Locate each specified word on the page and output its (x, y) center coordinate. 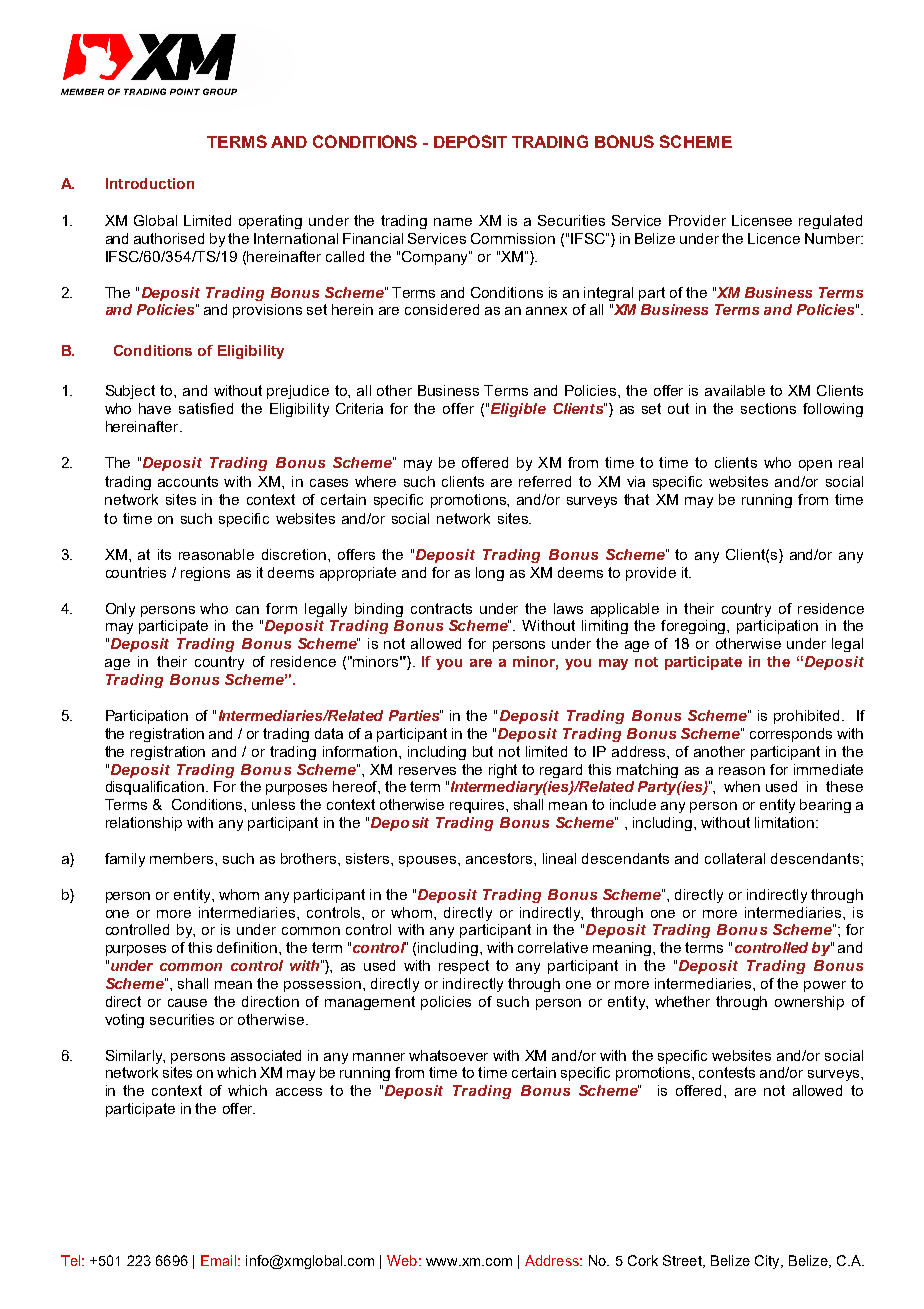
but (483, 751)
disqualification (156, 788)
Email (218, 1260)
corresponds (791, 735)
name (453, 222)
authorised (169, 238)
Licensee (762, 220)
